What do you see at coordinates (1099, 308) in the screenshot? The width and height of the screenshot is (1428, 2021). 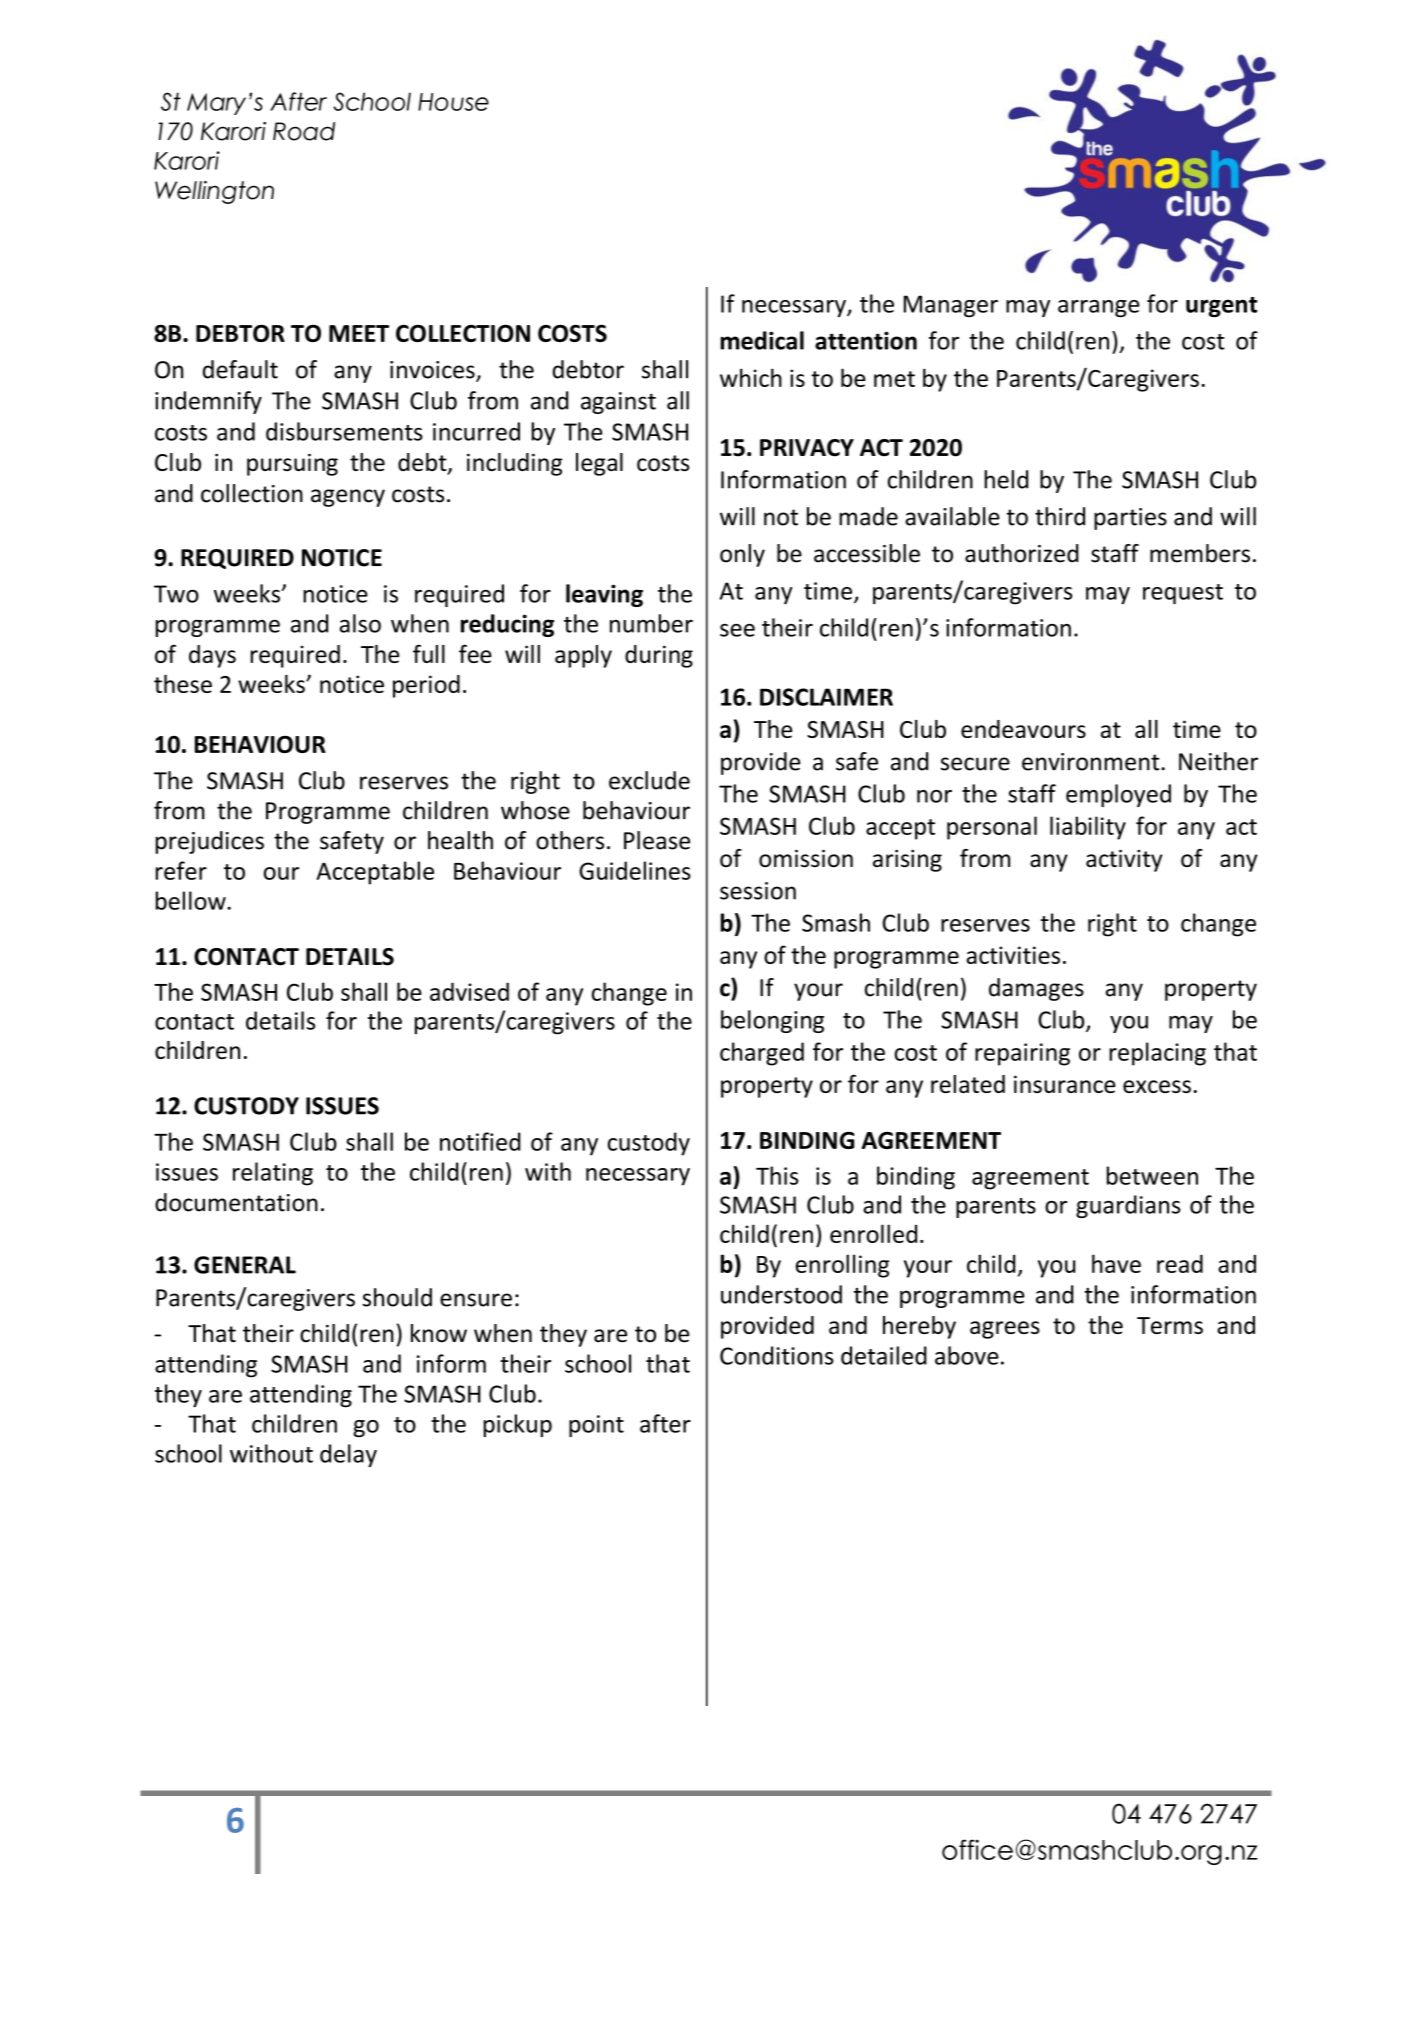 I see `arrange` at bounding box center [1099, 308].
